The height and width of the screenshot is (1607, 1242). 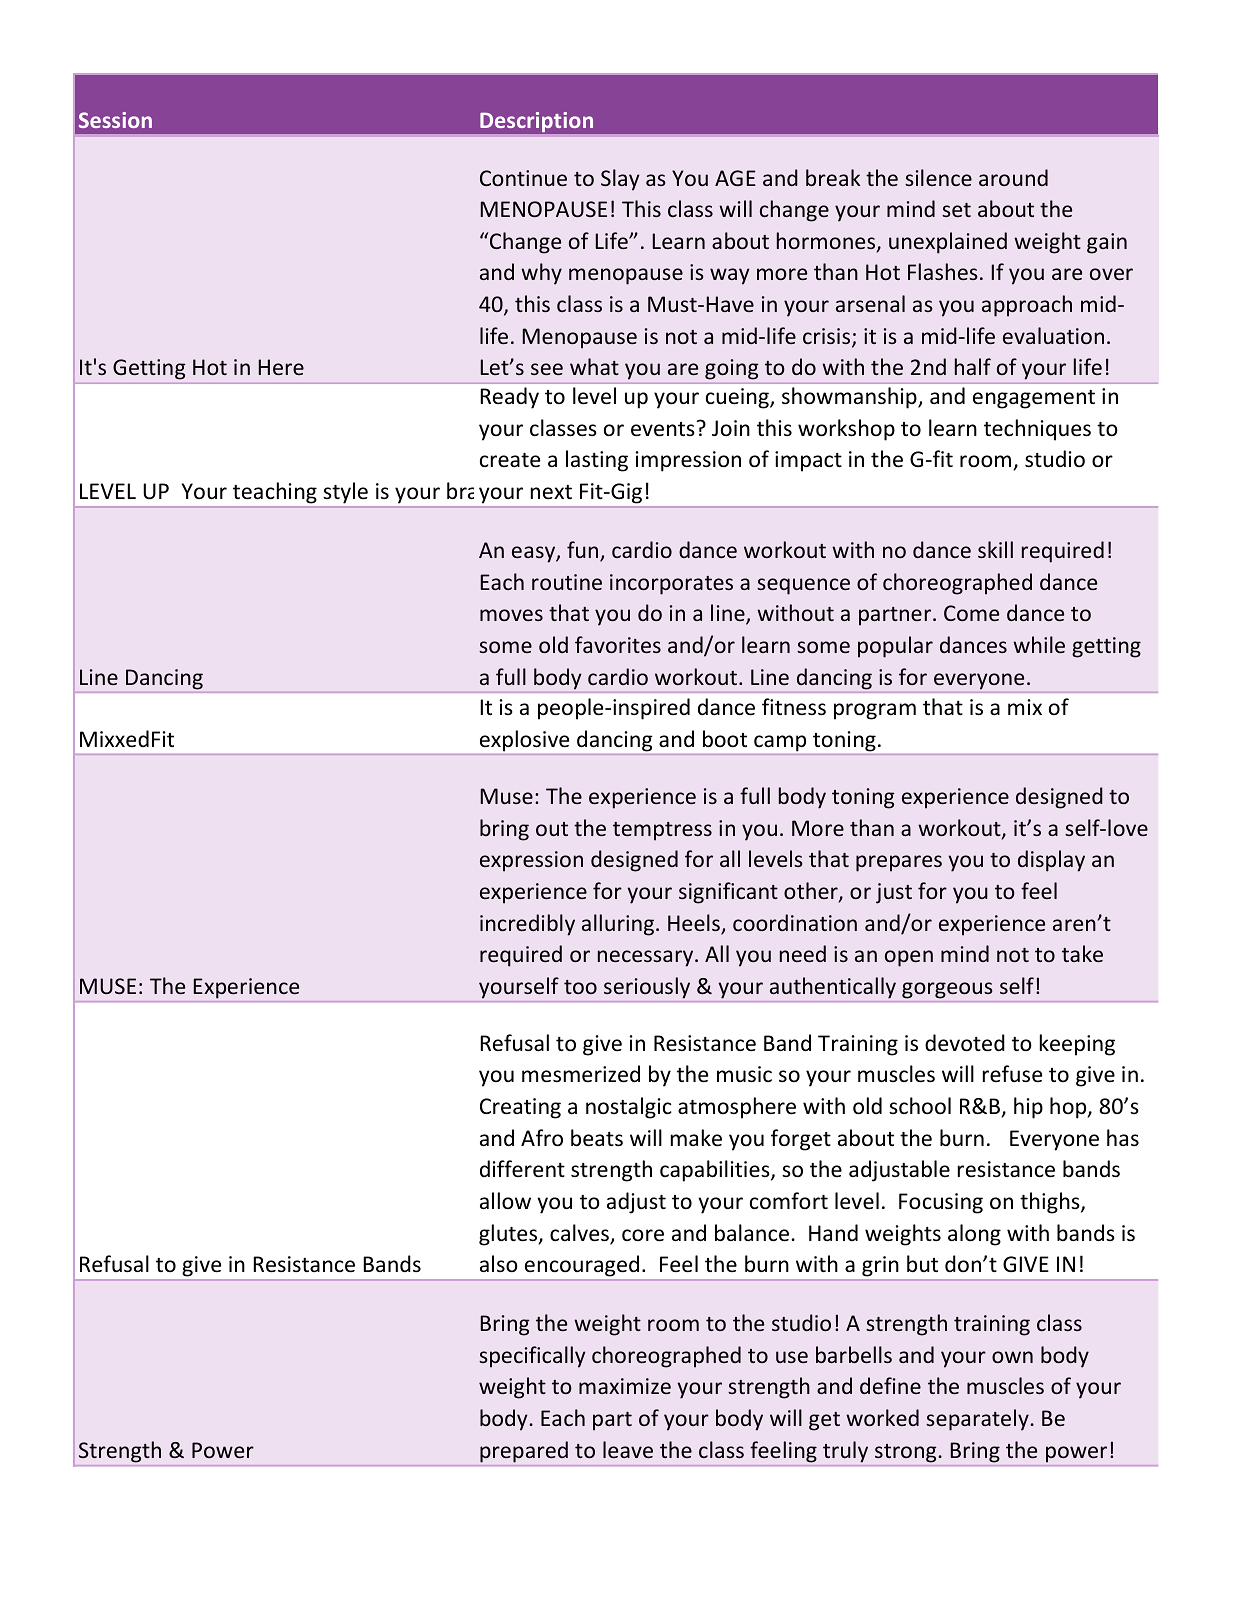 I want to click on temptress, so click(x=662, y=831).
